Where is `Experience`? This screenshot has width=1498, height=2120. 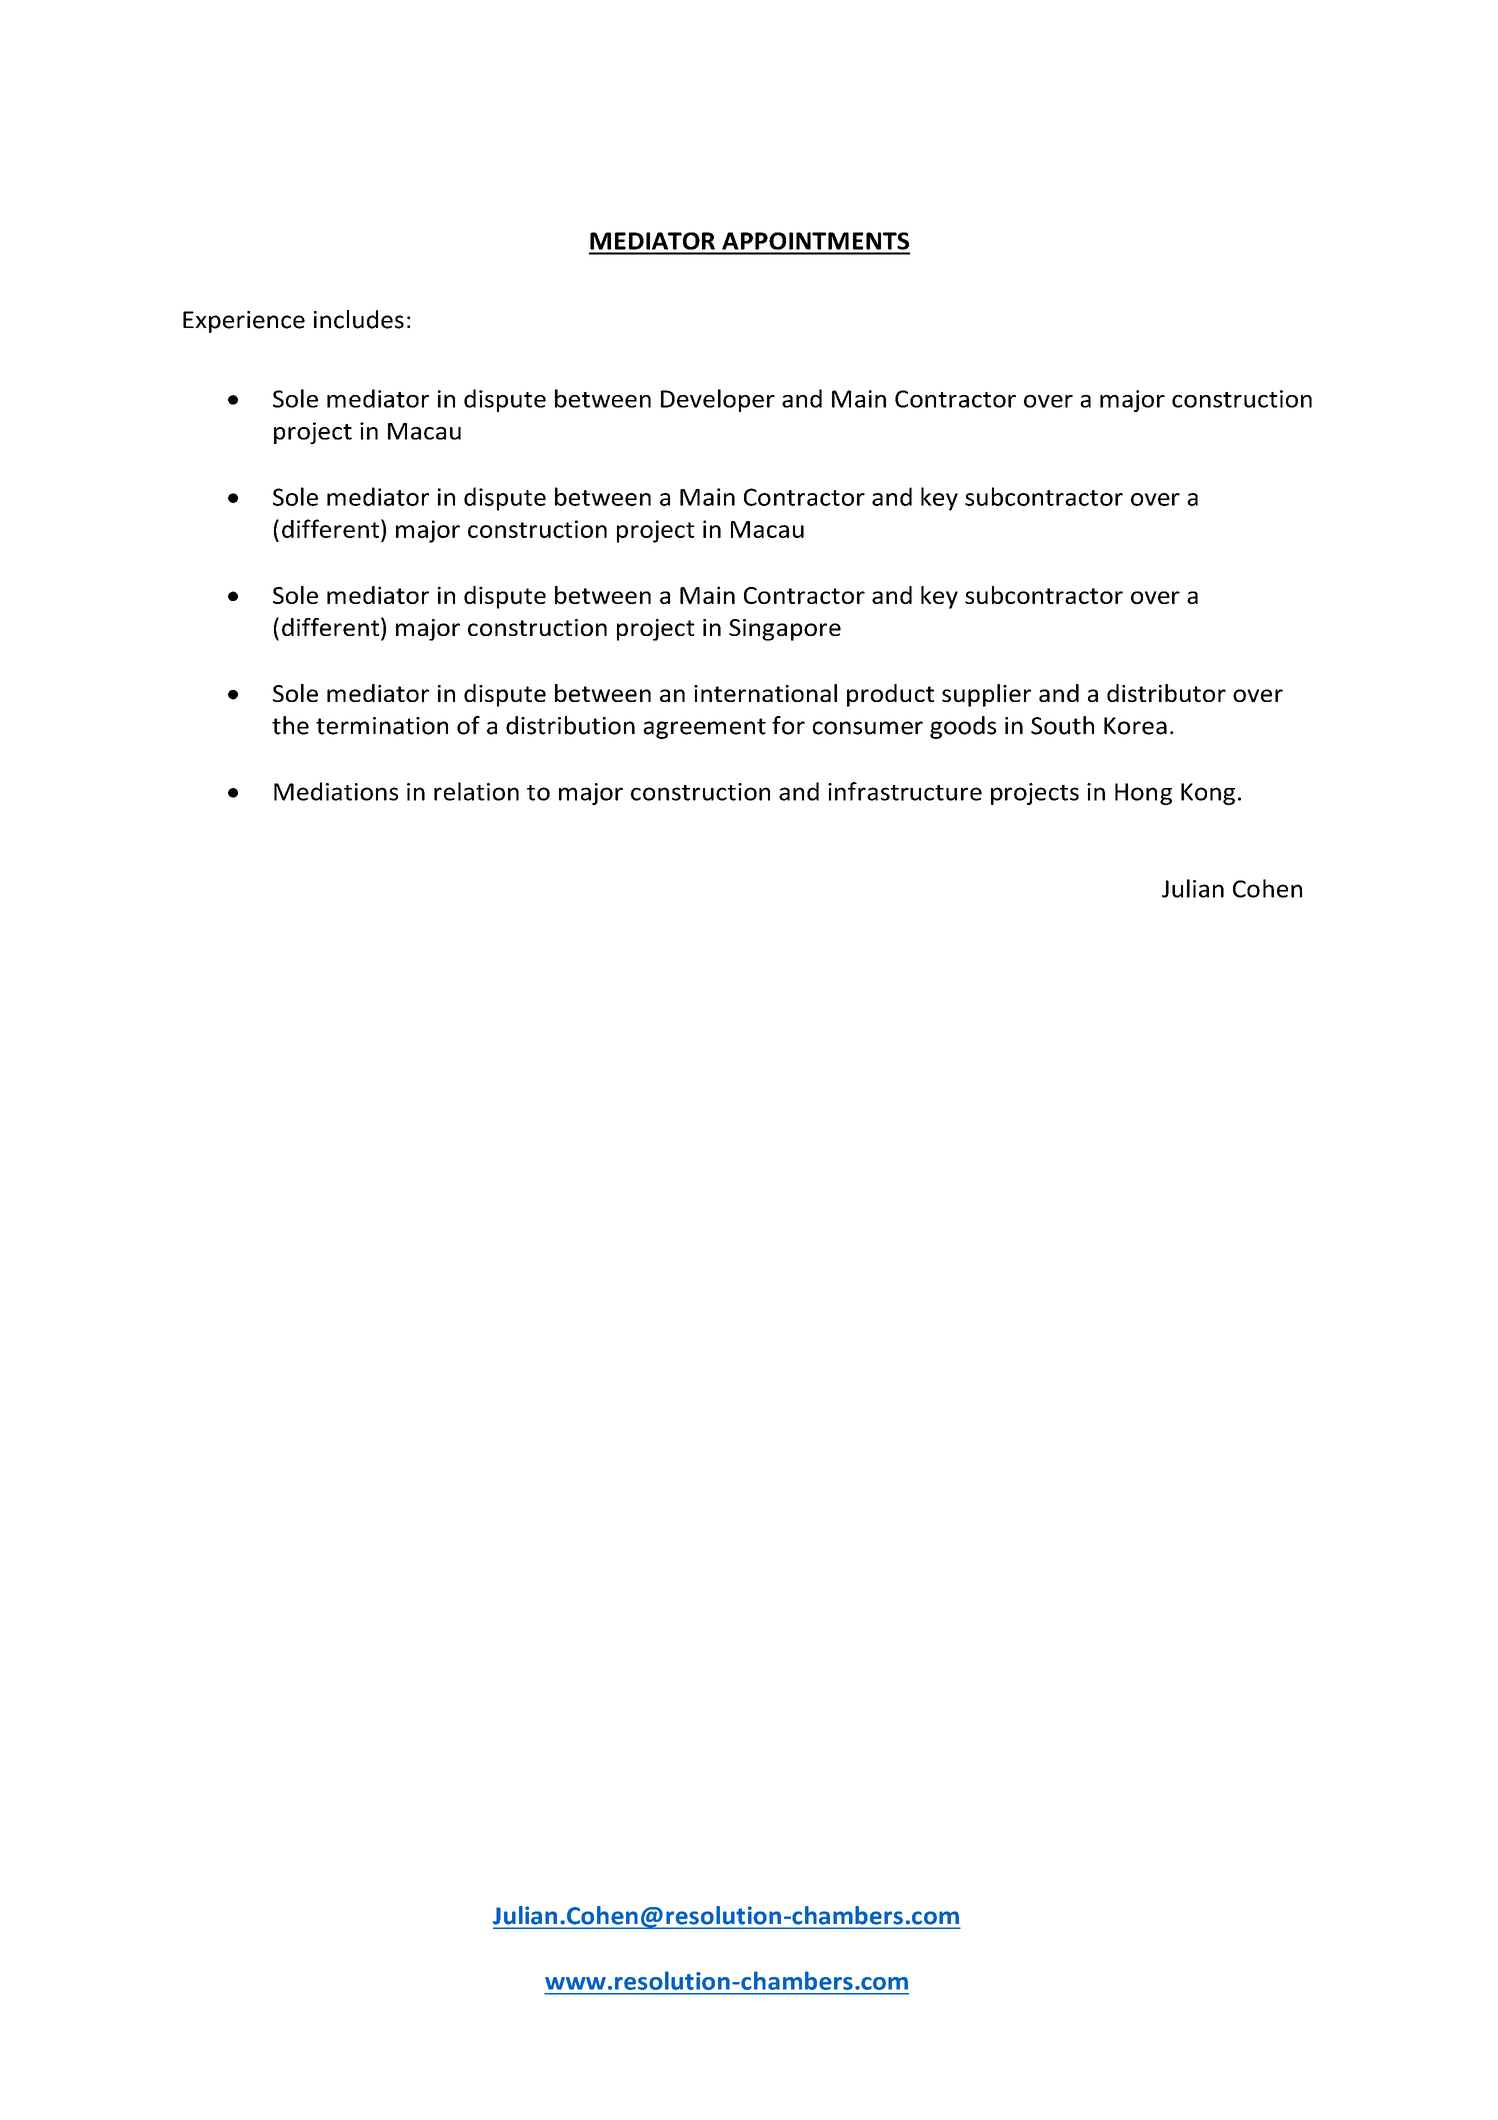
Experience is located at coordinates (244, 322).
